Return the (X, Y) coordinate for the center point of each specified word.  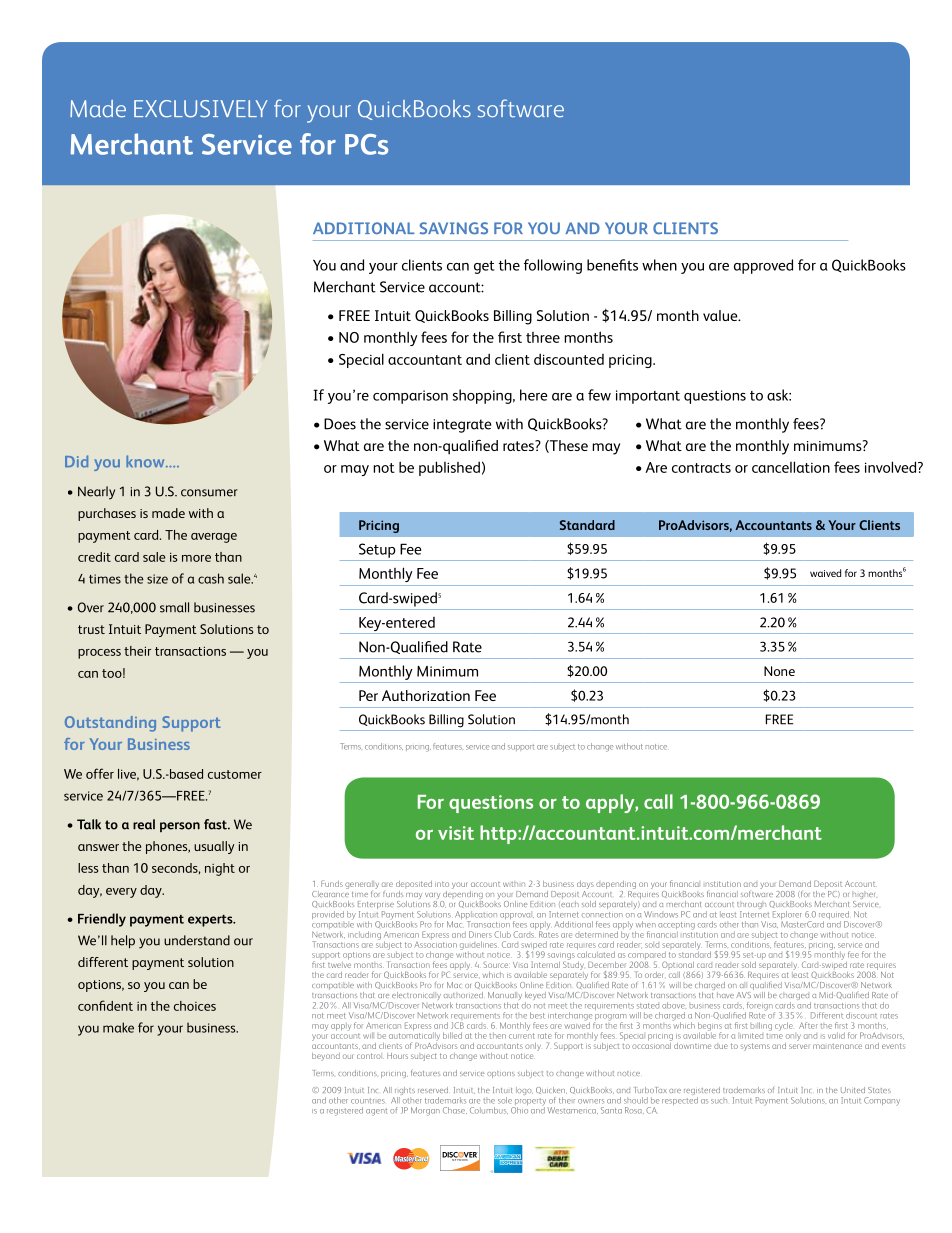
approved (763, 266)
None (779, 671)
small (174, 607)
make (118, 1027)
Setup (377, 550)
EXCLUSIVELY (200, 109)
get (484, 267)
